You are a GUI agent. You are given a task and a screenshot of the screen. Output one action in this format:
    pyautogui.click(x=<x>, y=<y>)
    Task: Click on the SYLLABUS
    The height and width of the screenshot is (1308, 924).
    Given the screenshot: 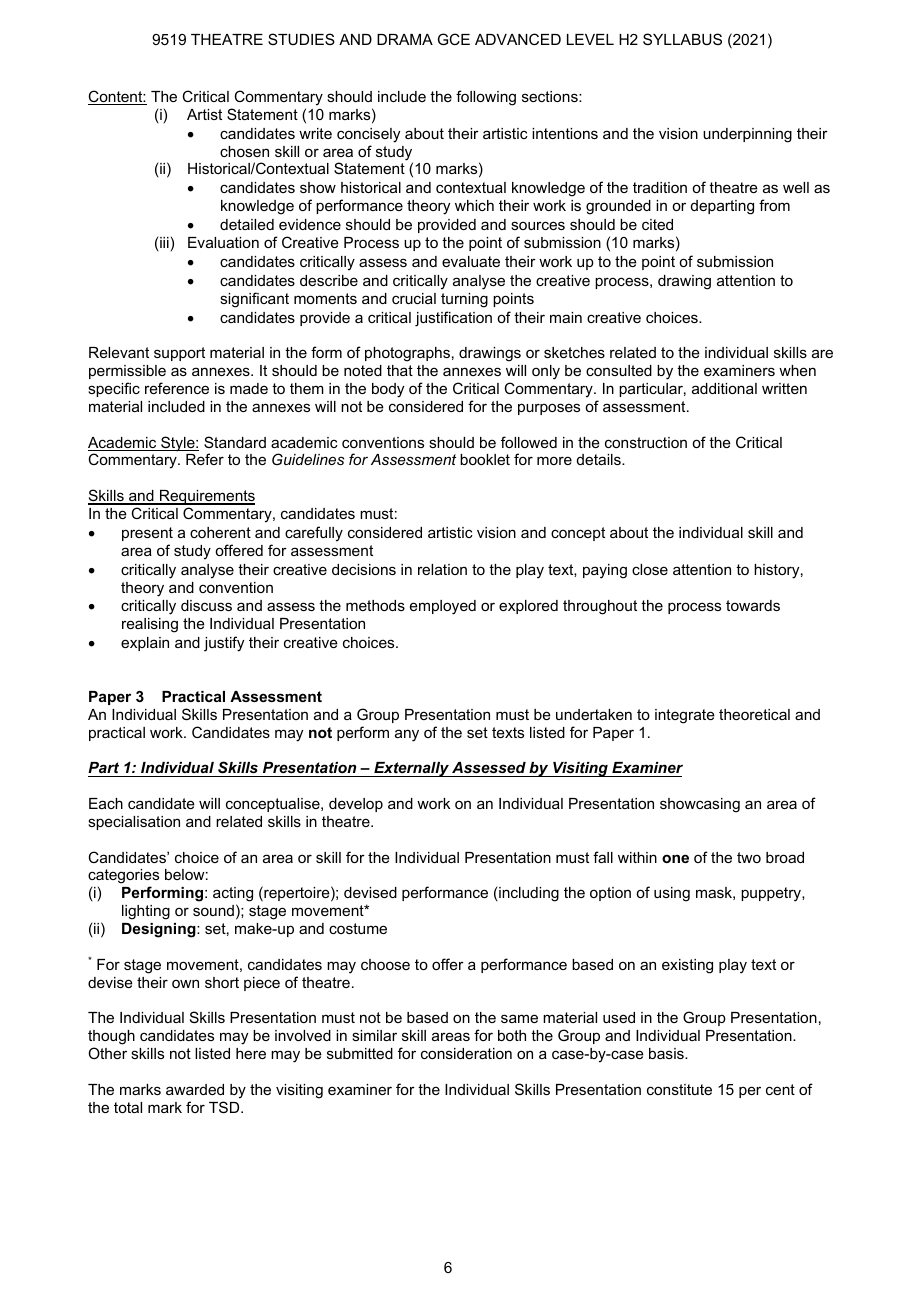 What is the action you would take?
    pyautogui.click(x=682, y=39)
